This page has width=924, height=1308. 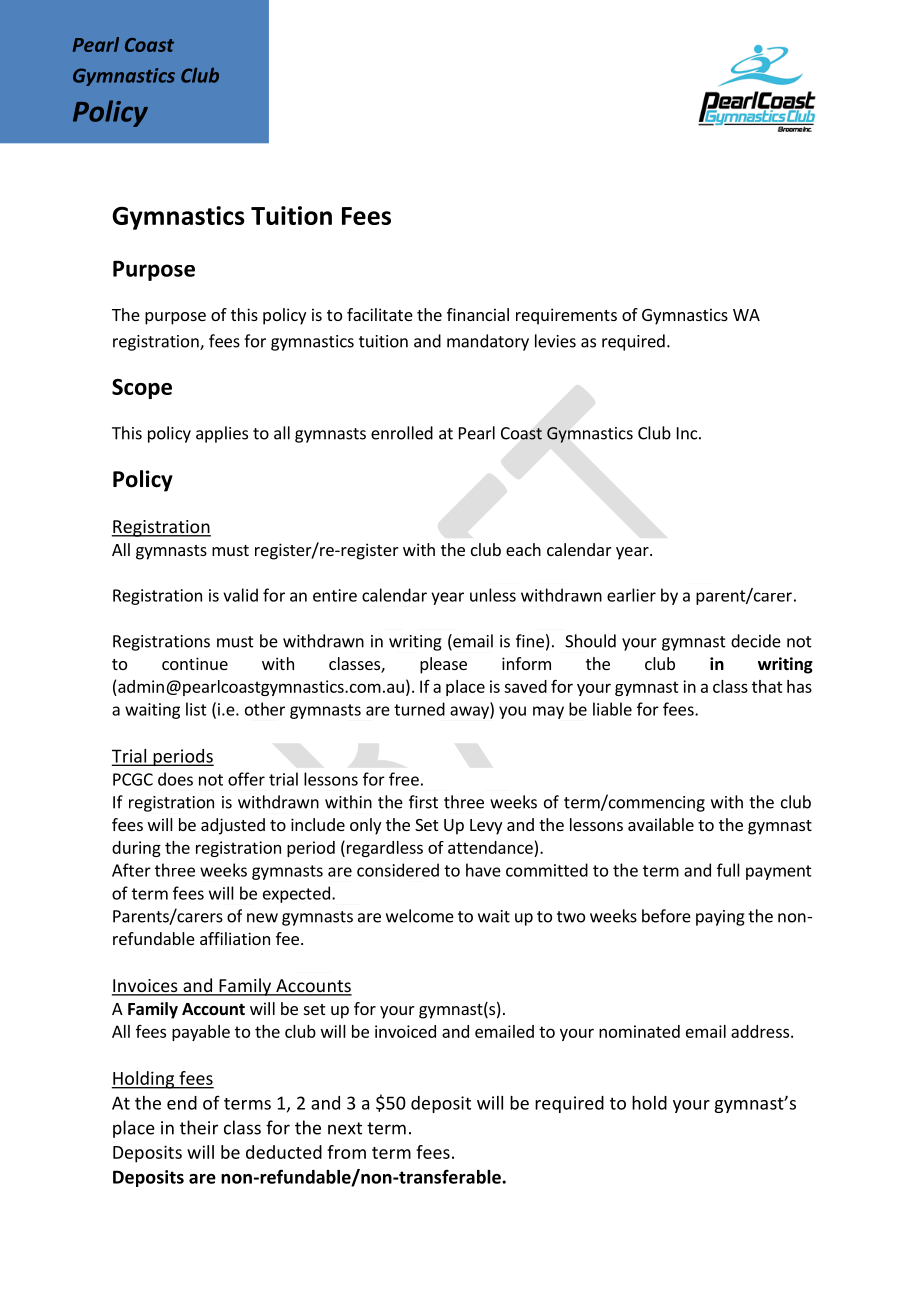 What do you see at coordinates (488, 342) in the page?
I see `mandatory` at bounding box center [488, 342].
